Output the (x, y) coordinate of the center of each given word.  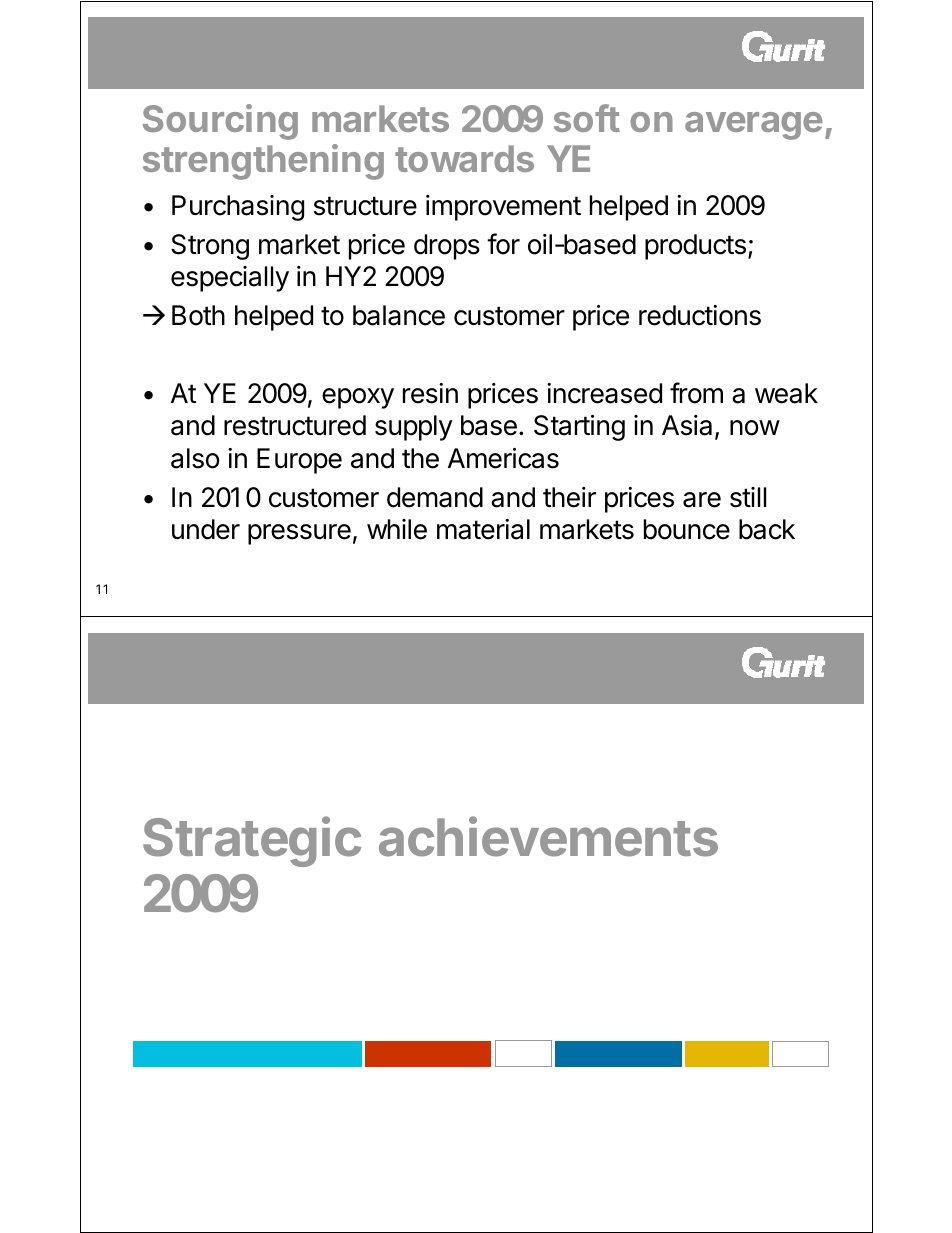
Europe (299, 461)
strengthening (263, 162)
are (702, 500)
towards (464, 158)
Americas (503, 458)
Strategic (252, 841)
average (753, 126)
